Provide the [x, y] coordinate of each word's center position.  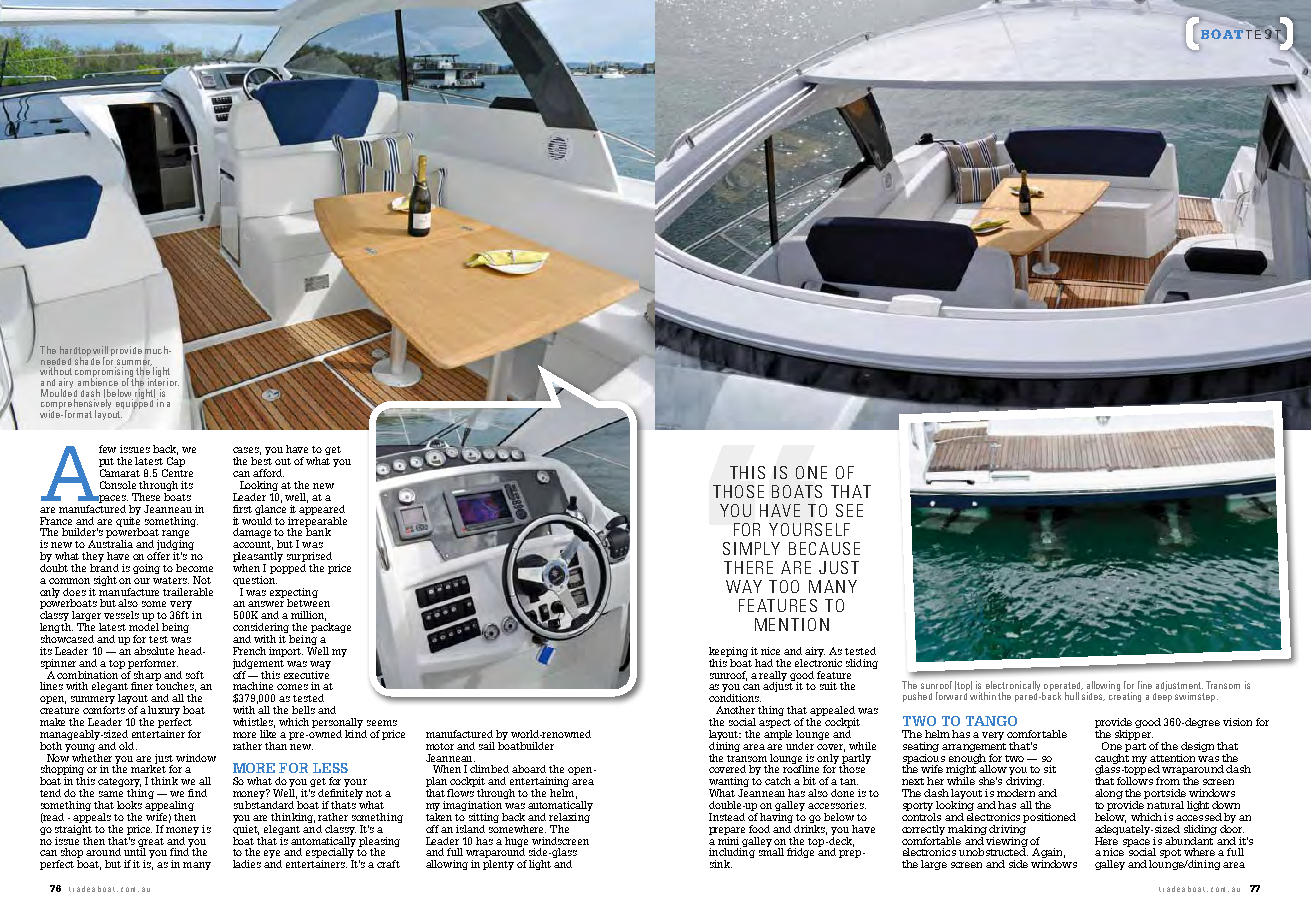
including [732, 853]
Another [735, 710]
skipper [1134, 735]
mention [792, 624]
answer [266, 604]
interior [163, 381]
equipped [135, 404]
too [784, 586]
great [151, 843]
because [824, 548]
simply [751, 548]
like [268, 734]
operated [1062, 688]
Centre [177, 473]
